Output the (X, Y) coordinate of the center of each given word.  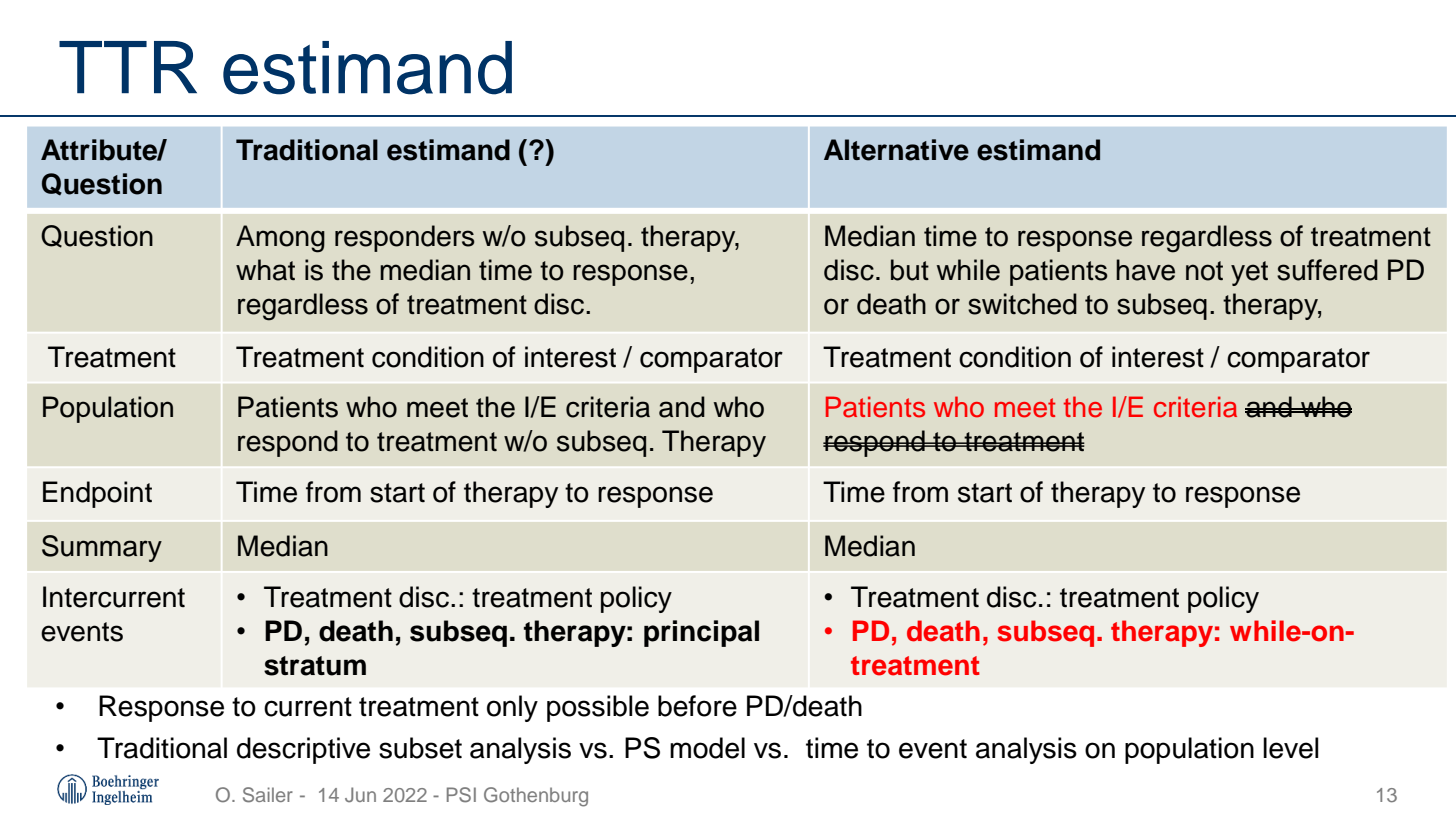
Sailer (268, 795)
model (707, 748)
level (1291, 748)
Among (280, 239)
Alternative (896, 150)
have (1145, 270)
